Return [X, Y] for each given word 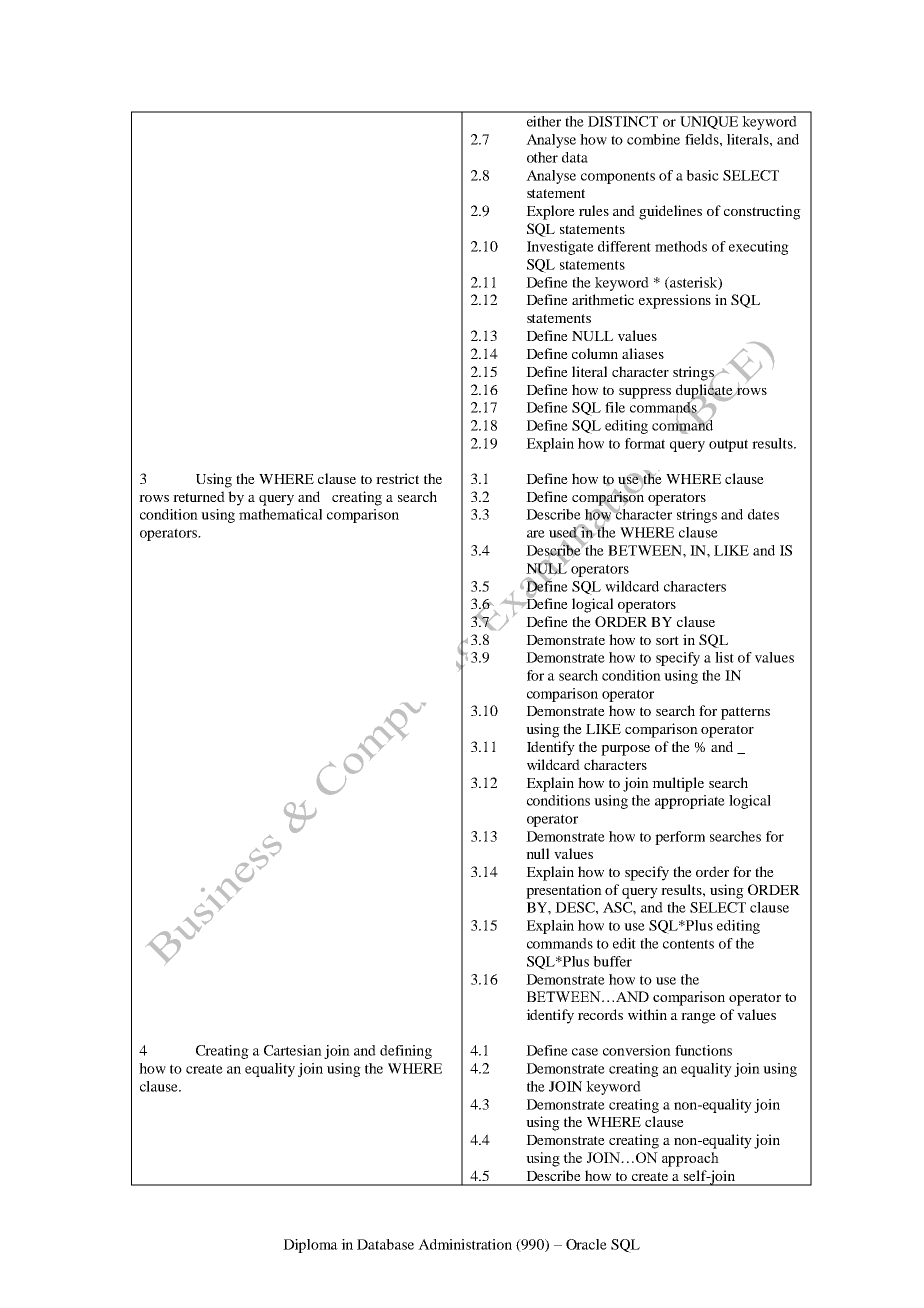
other [542, 157]
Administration [465, 1244]
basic [702, 175]
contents [688, 944]
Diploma [310, 1246]
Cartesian [293, 1050]
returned [199, 496]
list [724, 657]
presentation [564, 891]
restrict [397, 478]
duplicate [705, 391]
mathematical [280, 514]
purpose [625, 750]
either [544, 121]
